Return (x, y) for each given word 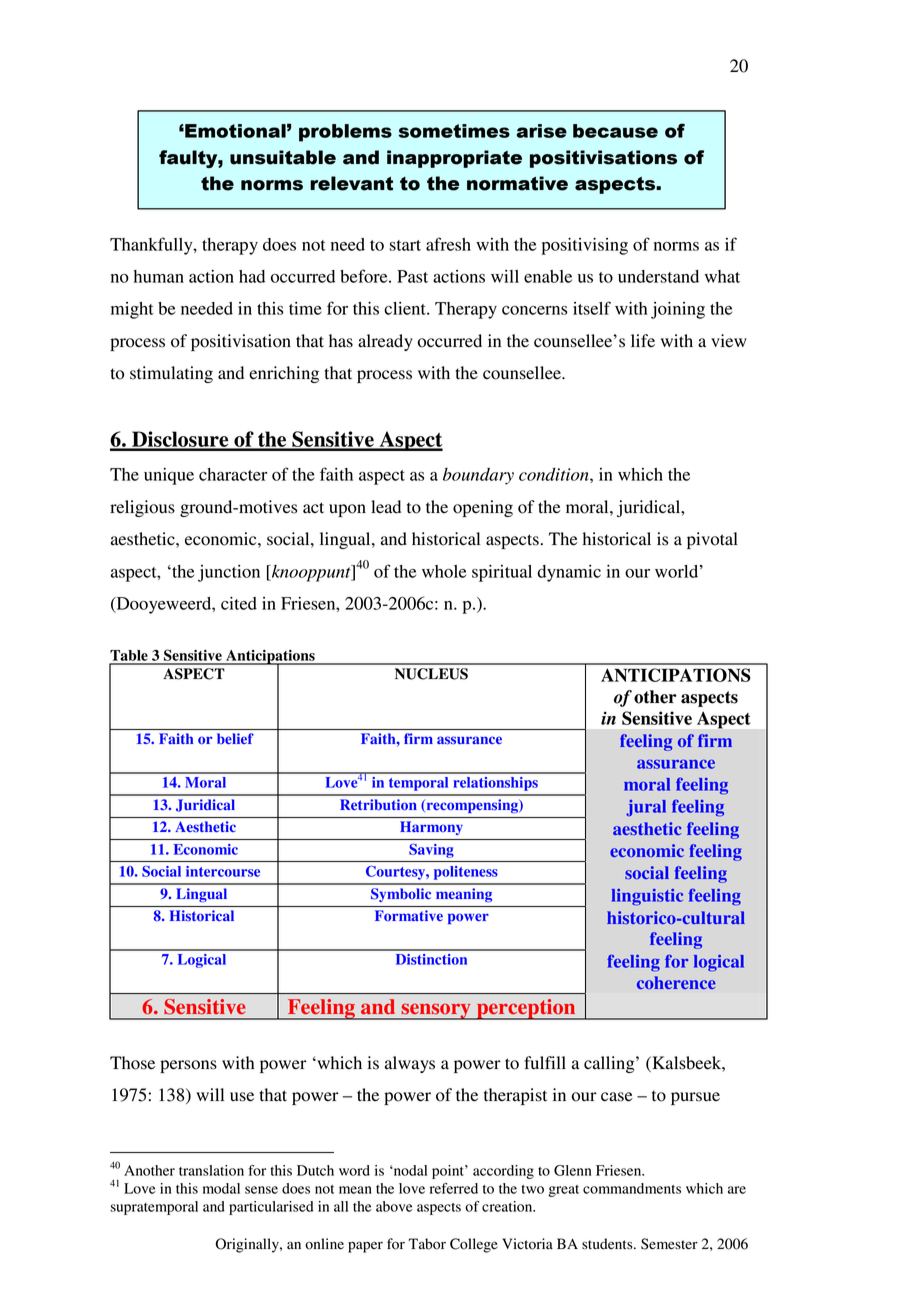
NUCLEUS (431, 674)
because (615, 131)
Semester (669, 1244)
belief (235, 738)
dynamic (569, 573)
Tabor (427, 1244)
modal (221, 1188)
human (159, 276)
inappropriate (454, 159)
